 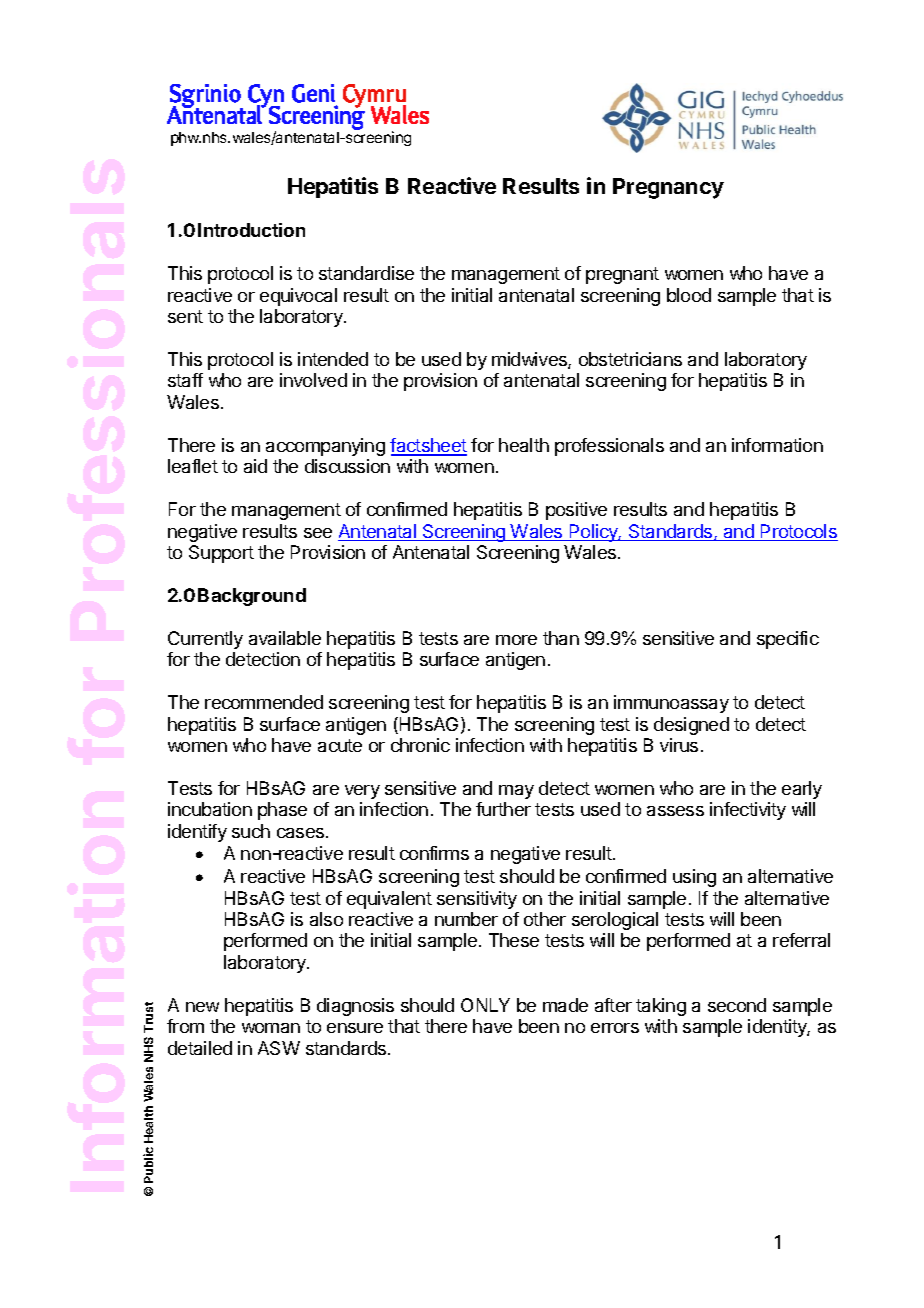 I want to click on recommended, so click(x=264, y=702).
